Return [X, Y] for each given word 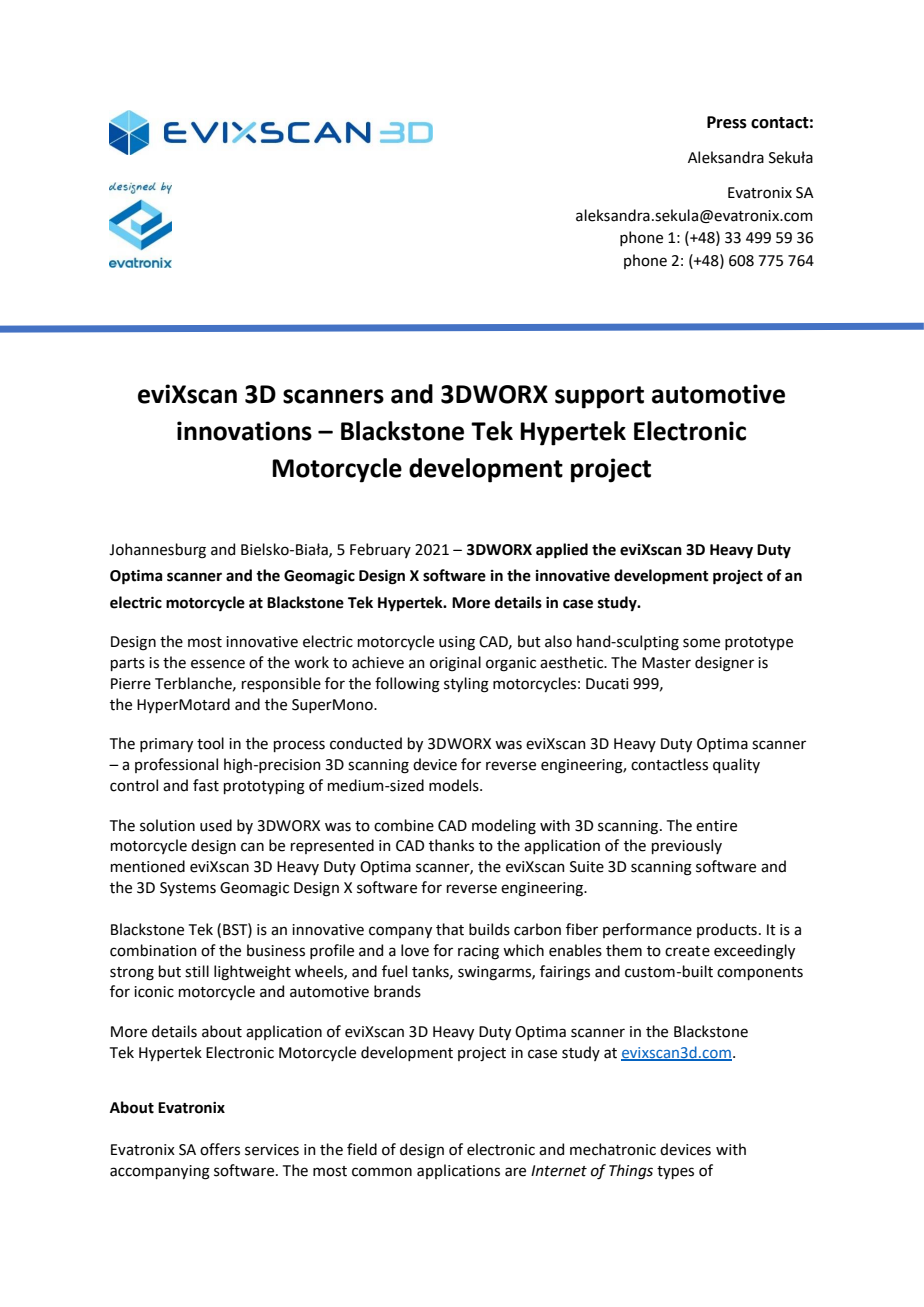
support [599, 397]
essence [218, 664]
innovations [244, 431]
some [701, 643]
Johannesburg [157, 551]
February [380, 550]
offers [220, 1149]
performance [647, 930]
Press [727, 122]
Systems [188, 889]
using [457, 643]
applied [562, 551]
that [450, 929]
